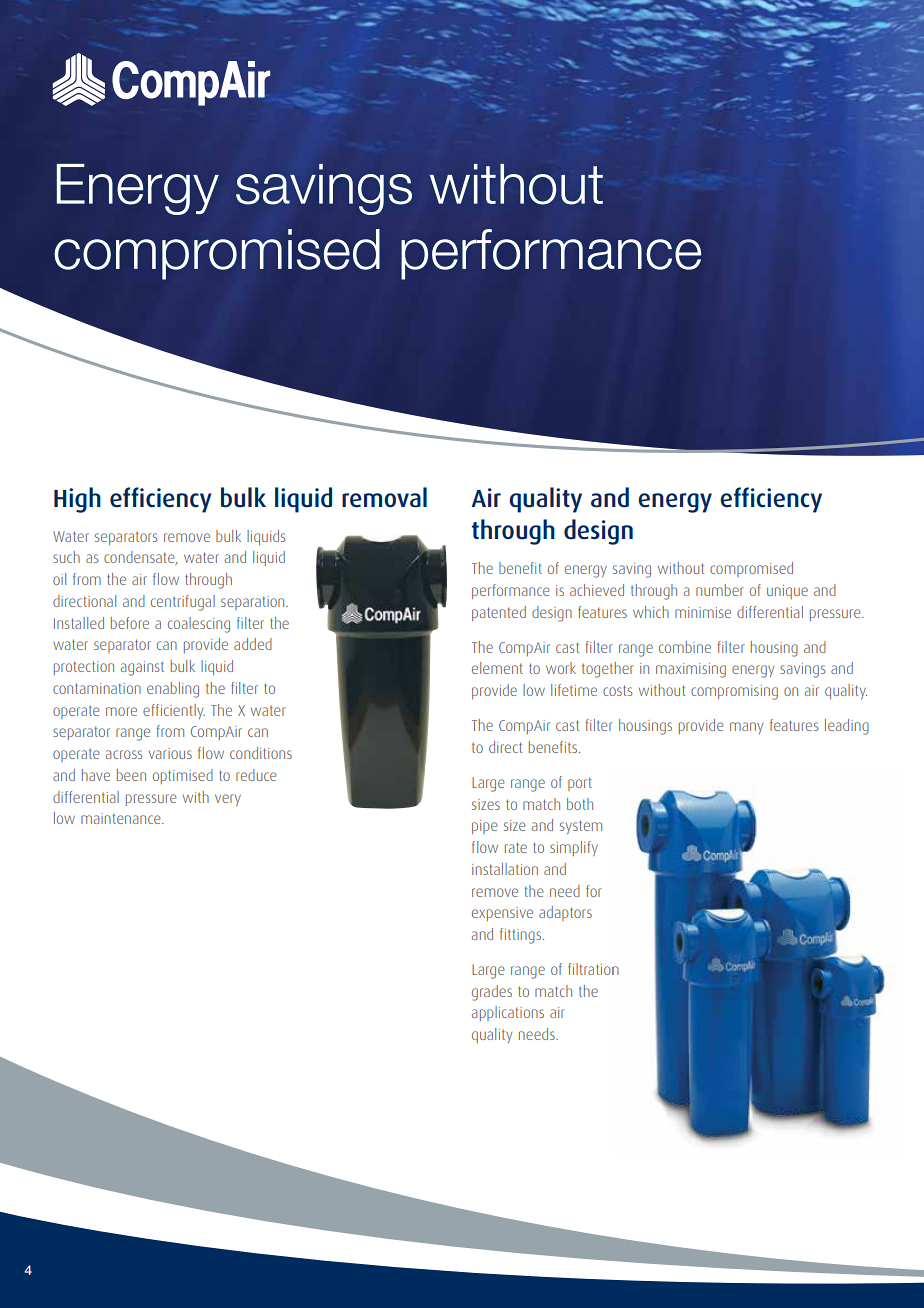 The width and height of the document is (924, 1308). Describe the element at coordinates (746, 728) in the document. I see `many` at that location.
